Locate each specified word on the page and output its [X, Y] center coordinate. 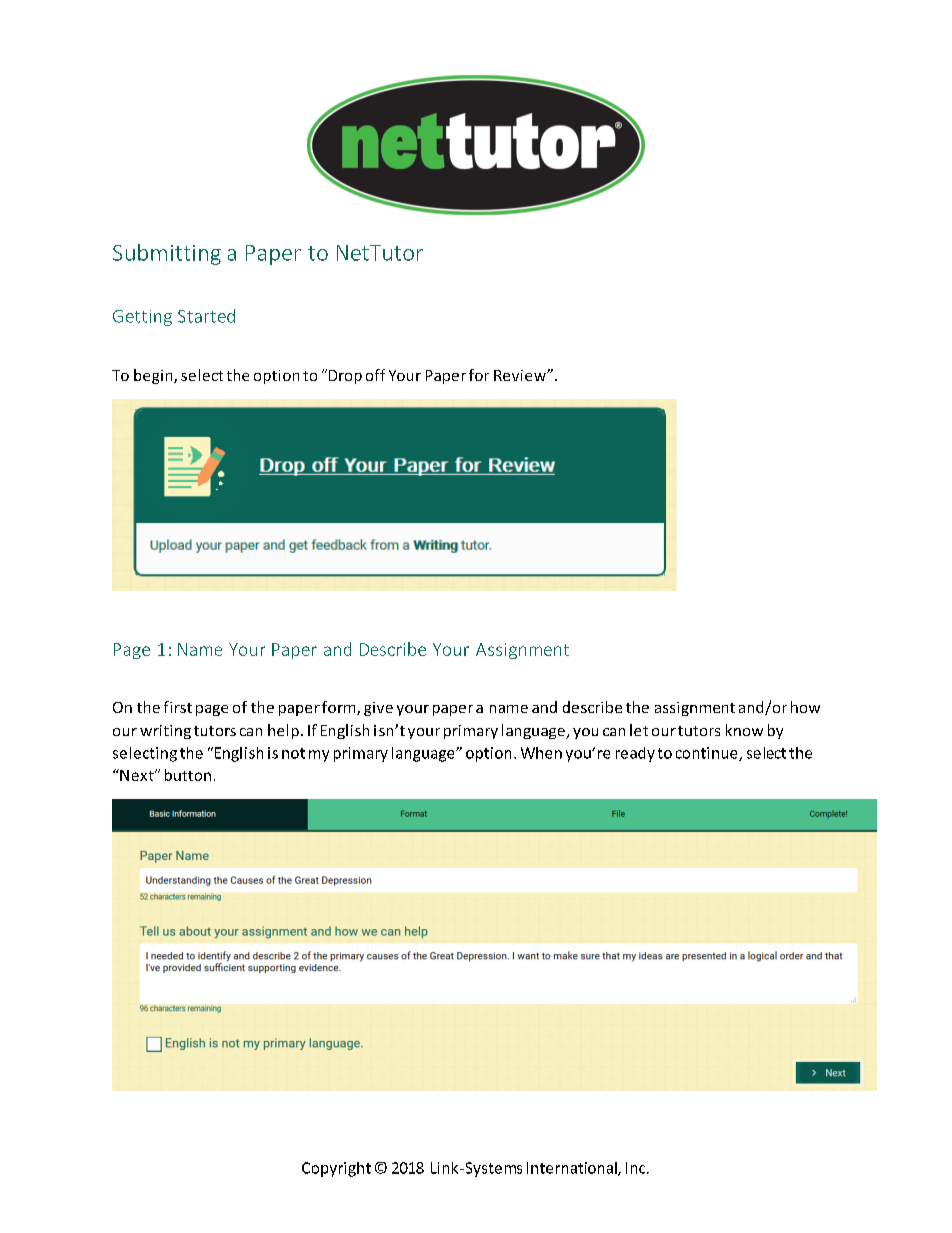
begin [154, 376]
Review [521, 375]
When [541, 753]
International [573, 1169]
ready [635, 754]
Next [137, 775]
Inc [637, 1168]
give [378, 709]
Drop [345, 377]
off [375, 375]
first [178, 707]
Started [206, 316]
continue [708, 754]
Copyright [336, 1169]
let [639, 730]
